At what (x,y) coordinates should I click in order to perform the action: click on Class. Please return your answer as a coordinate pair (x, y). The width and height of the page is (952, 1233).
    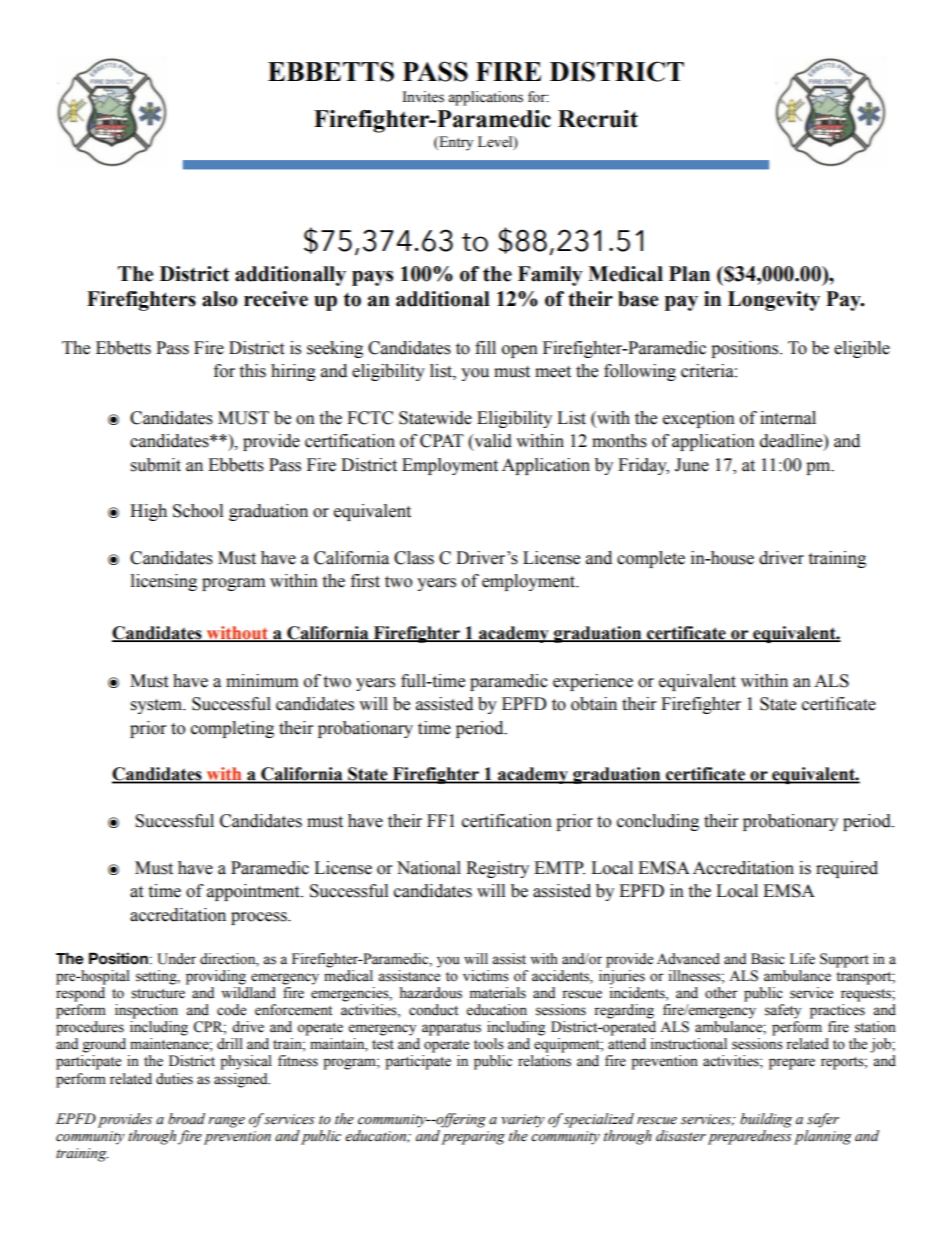
    Looking at the image, I should click on (414, 558).
